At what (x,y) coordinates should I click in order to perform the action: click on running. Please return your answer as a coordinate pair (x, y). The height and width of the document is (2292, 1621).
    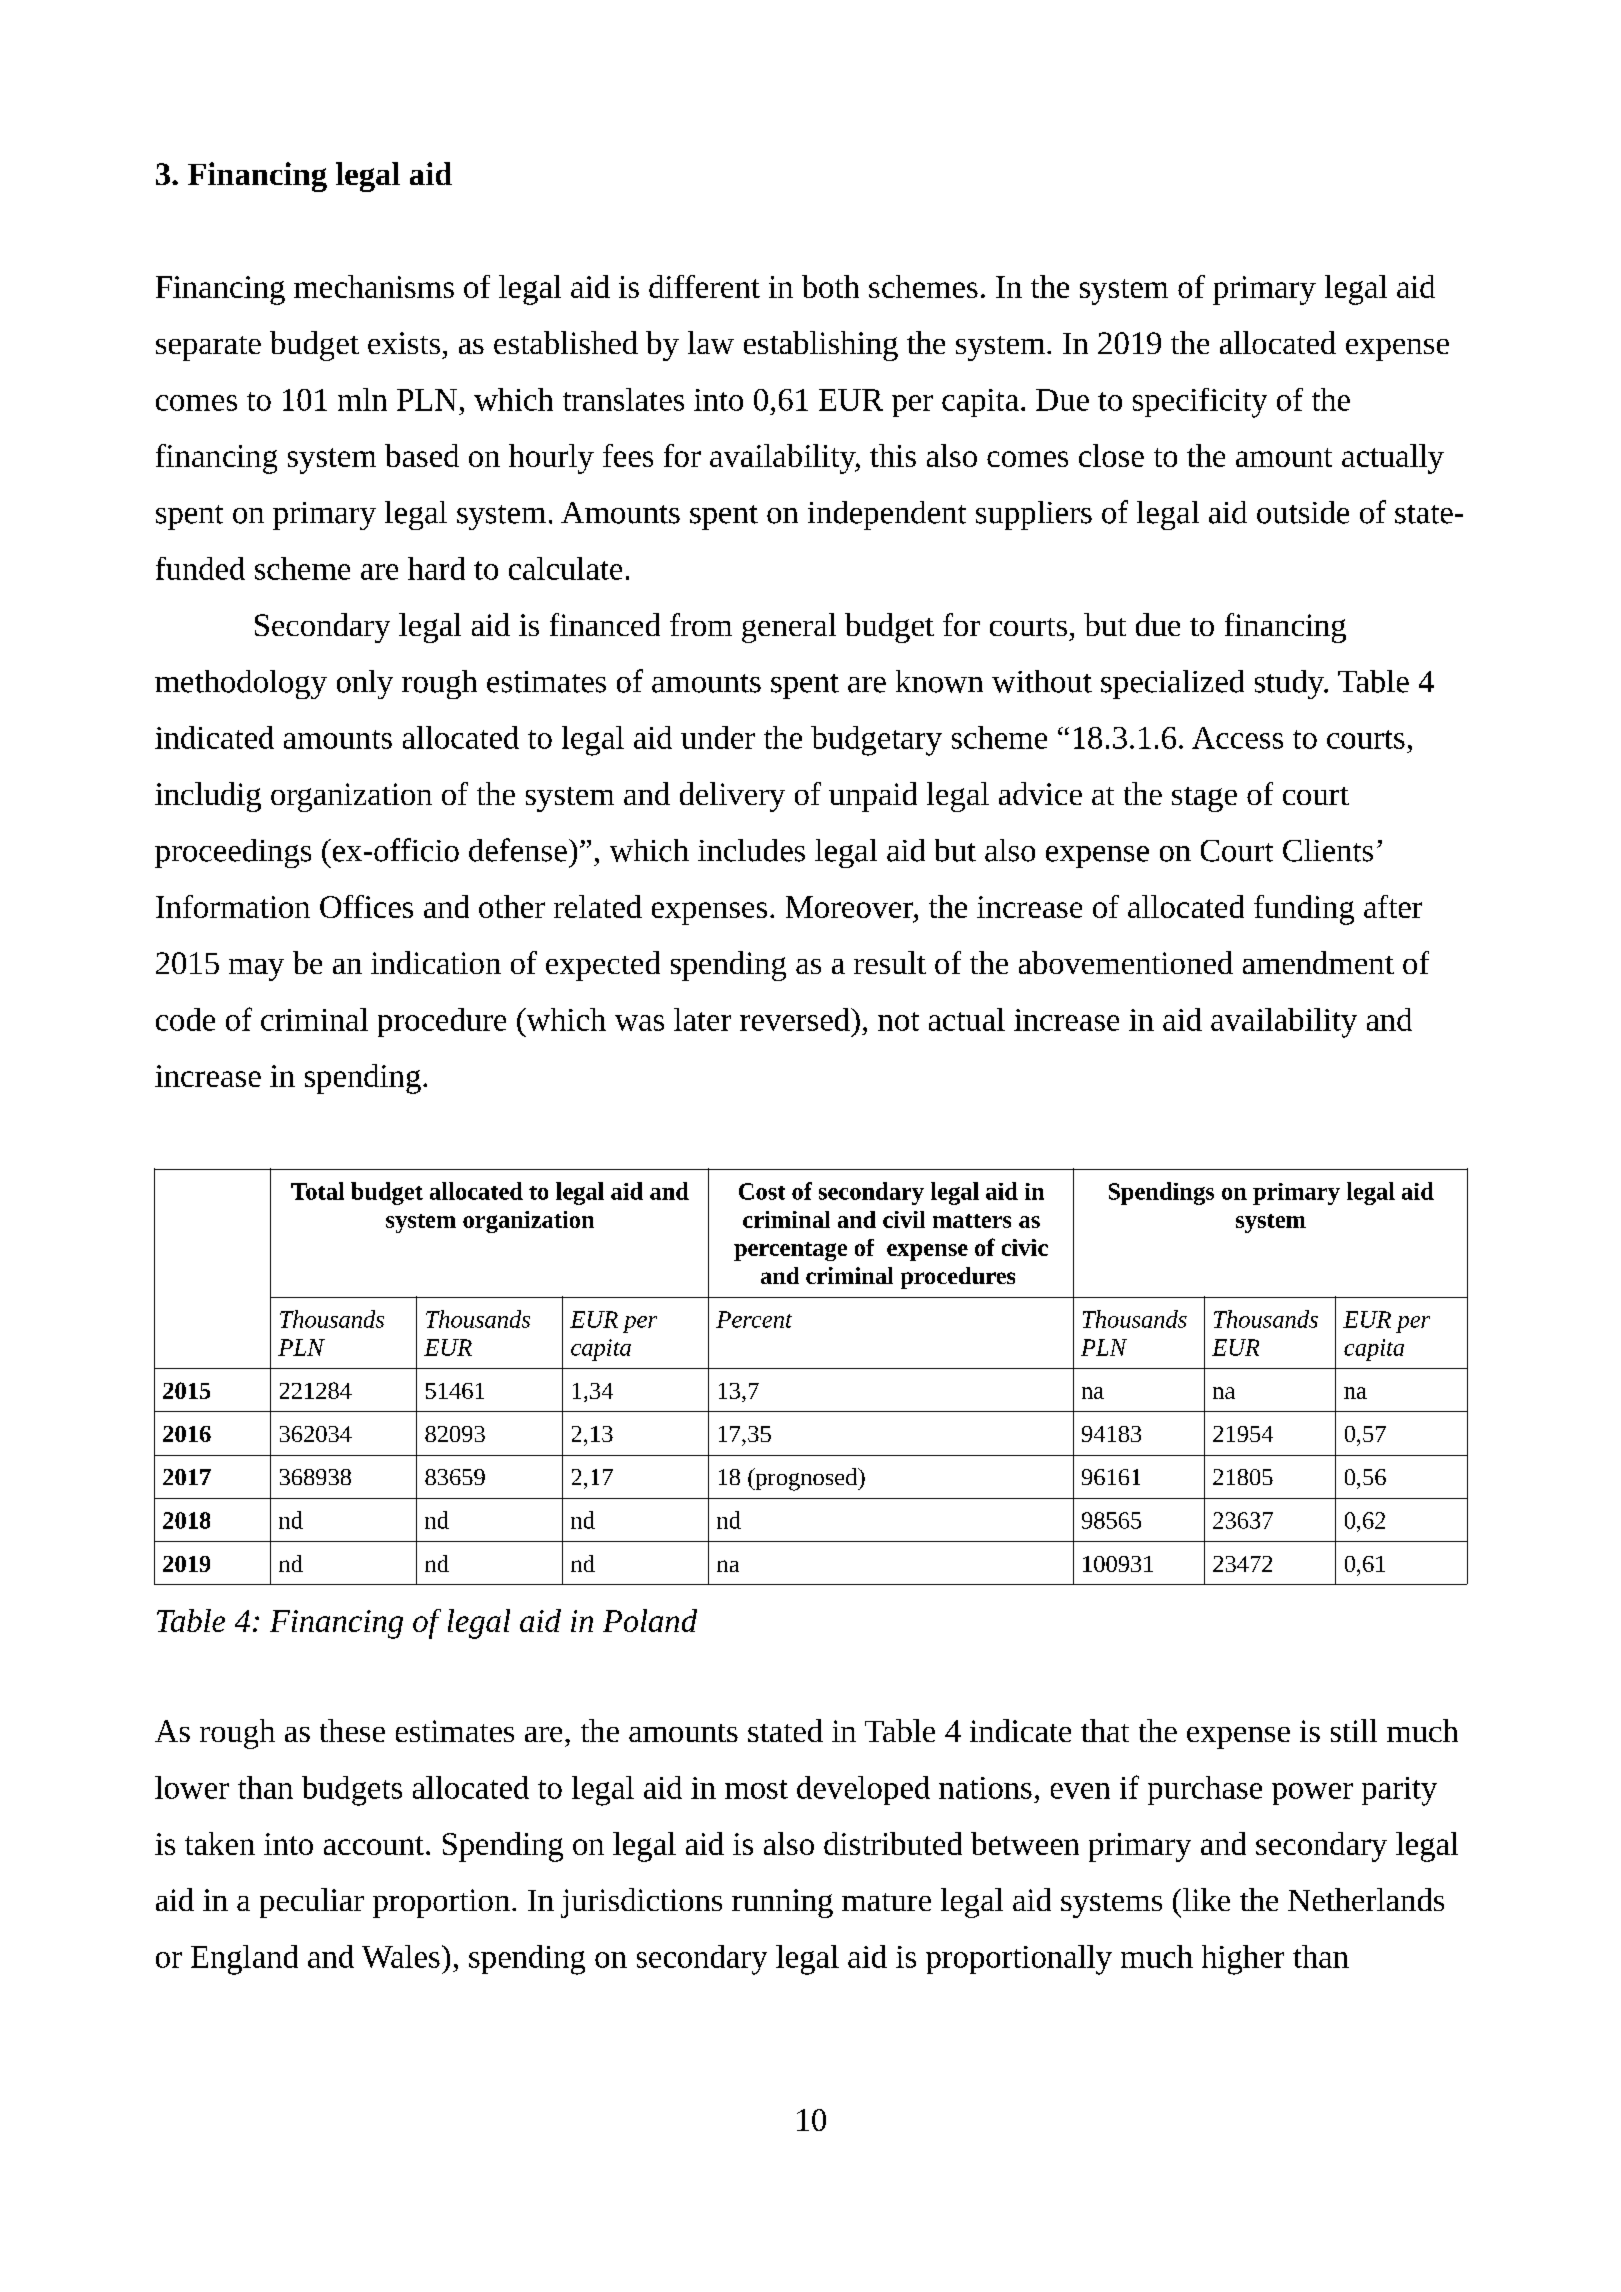
    Looking at the image, I should click on (782, 1903).
